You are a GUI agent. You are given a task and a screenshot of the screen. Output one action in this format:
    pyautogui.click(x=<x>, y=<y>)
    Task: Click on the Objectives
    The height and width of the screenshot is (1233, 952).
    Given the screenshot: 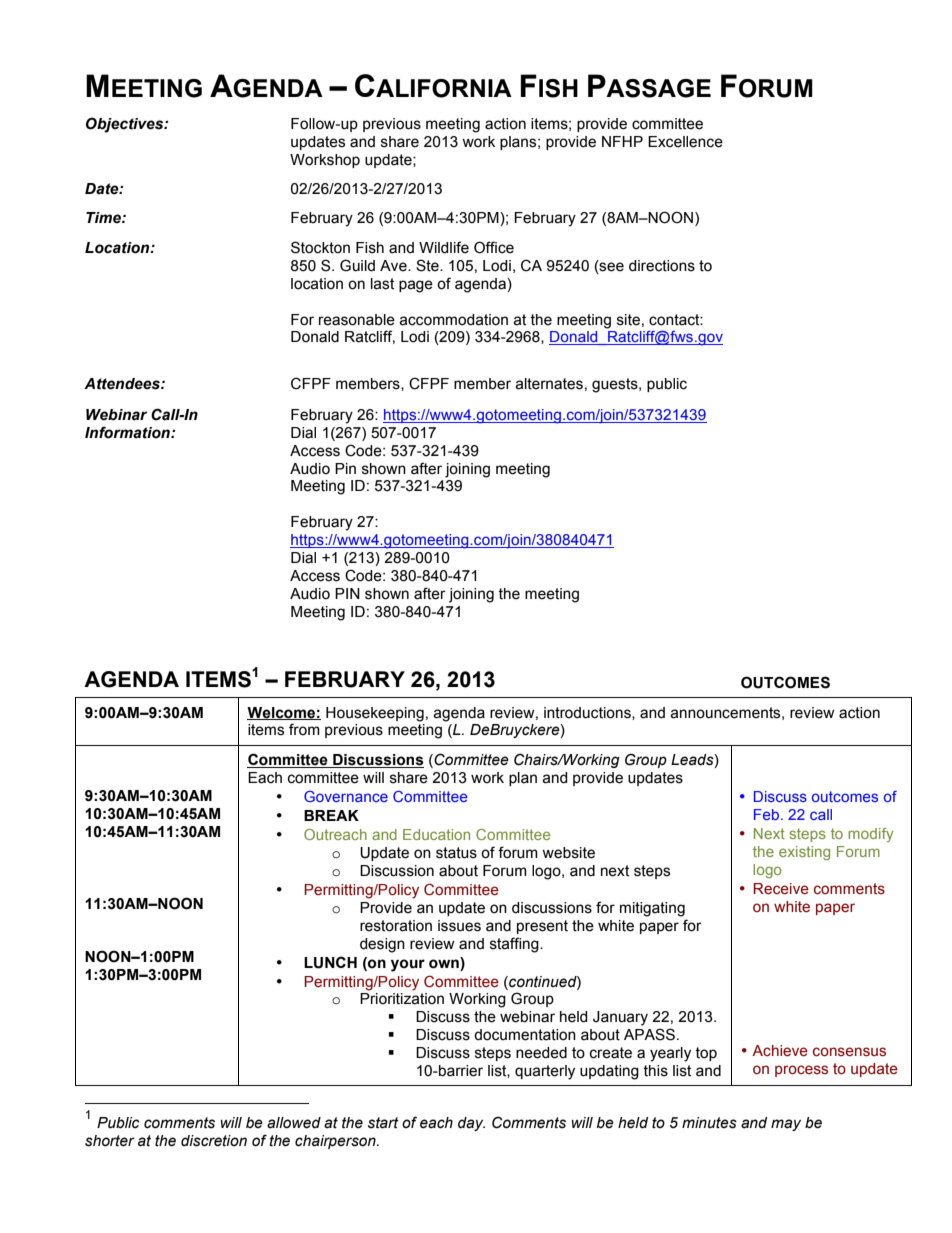 What is the action you would take?
    pyautogui.click(x=126, y=125)
